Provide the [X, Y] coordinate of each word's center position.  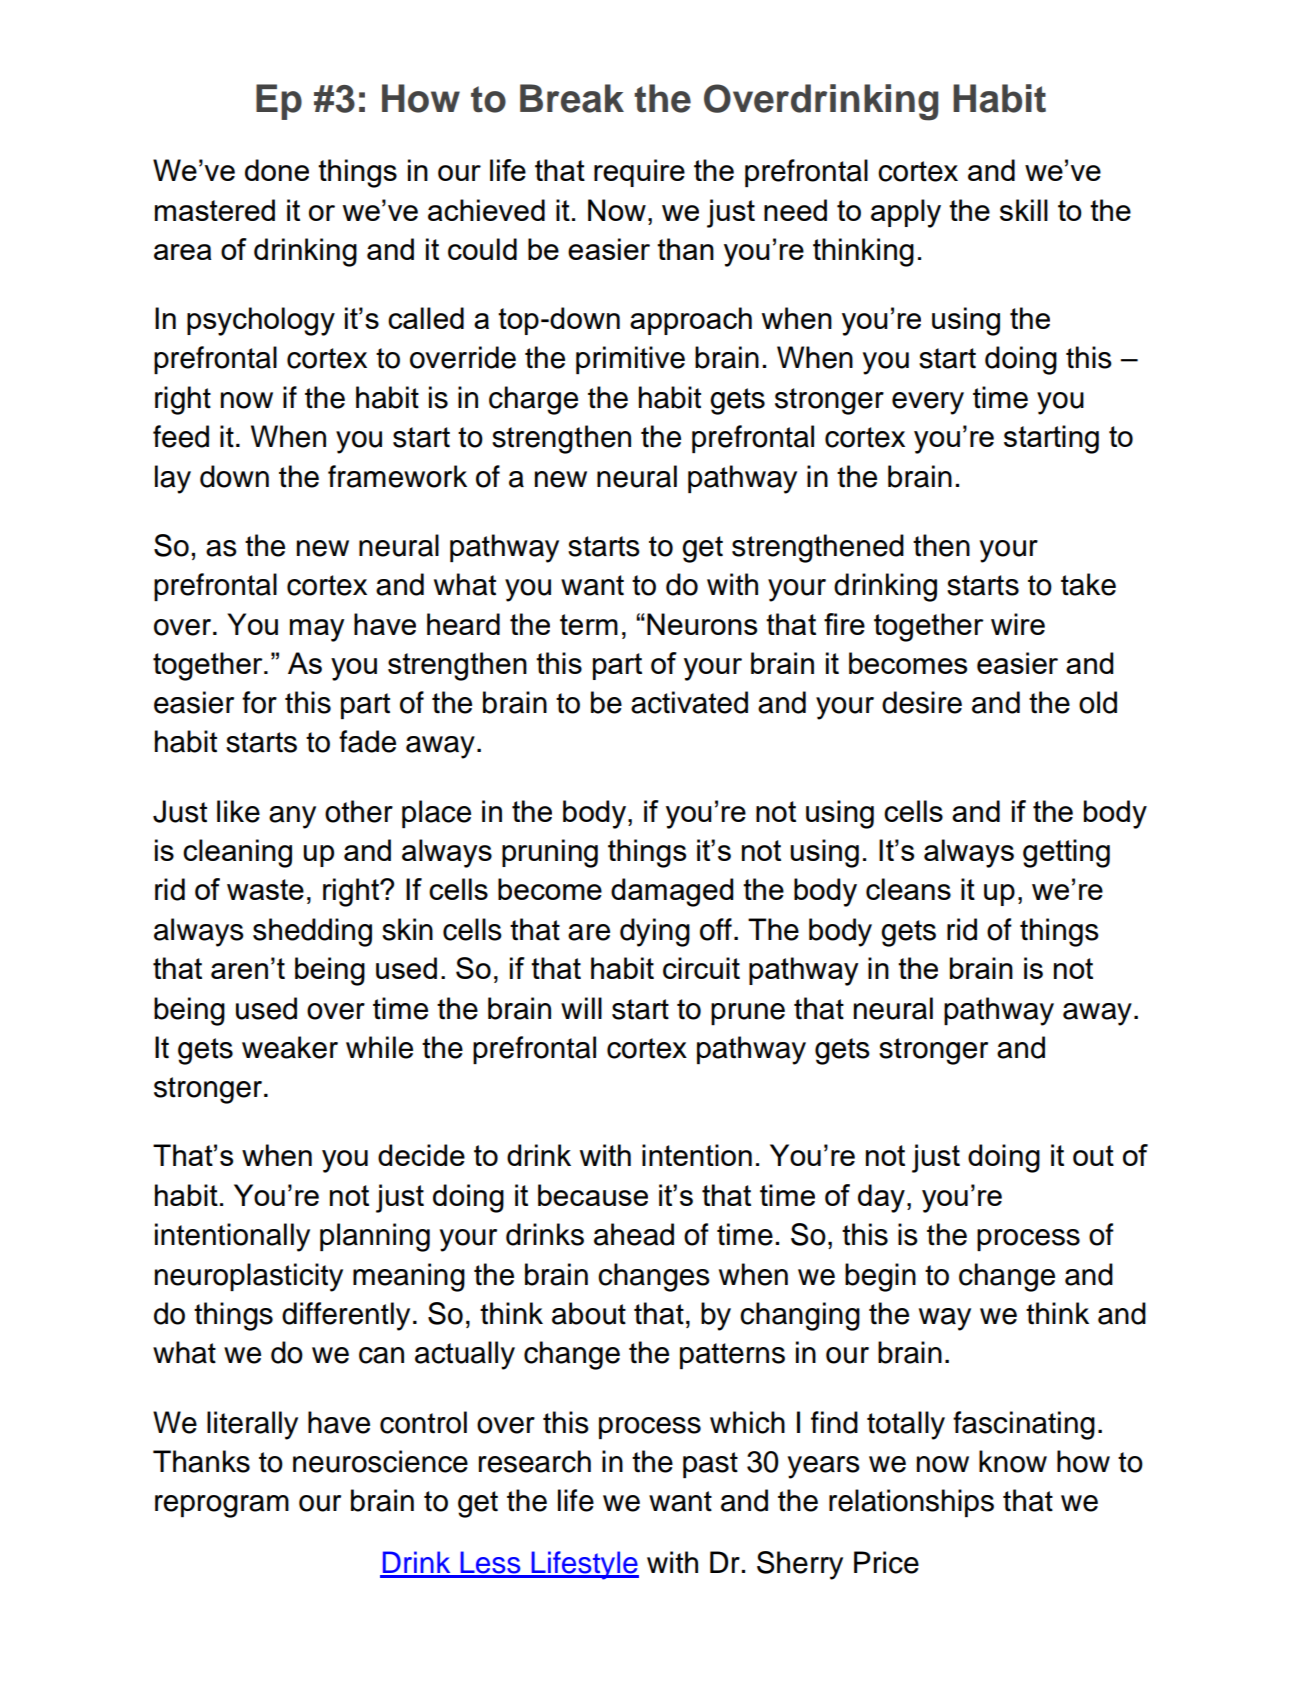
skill [1024, 210]
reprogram [222, 1506]
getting [1066, 853]
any [292, 817]
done [277, 170]
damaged [672, 892]
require [639, 173]
